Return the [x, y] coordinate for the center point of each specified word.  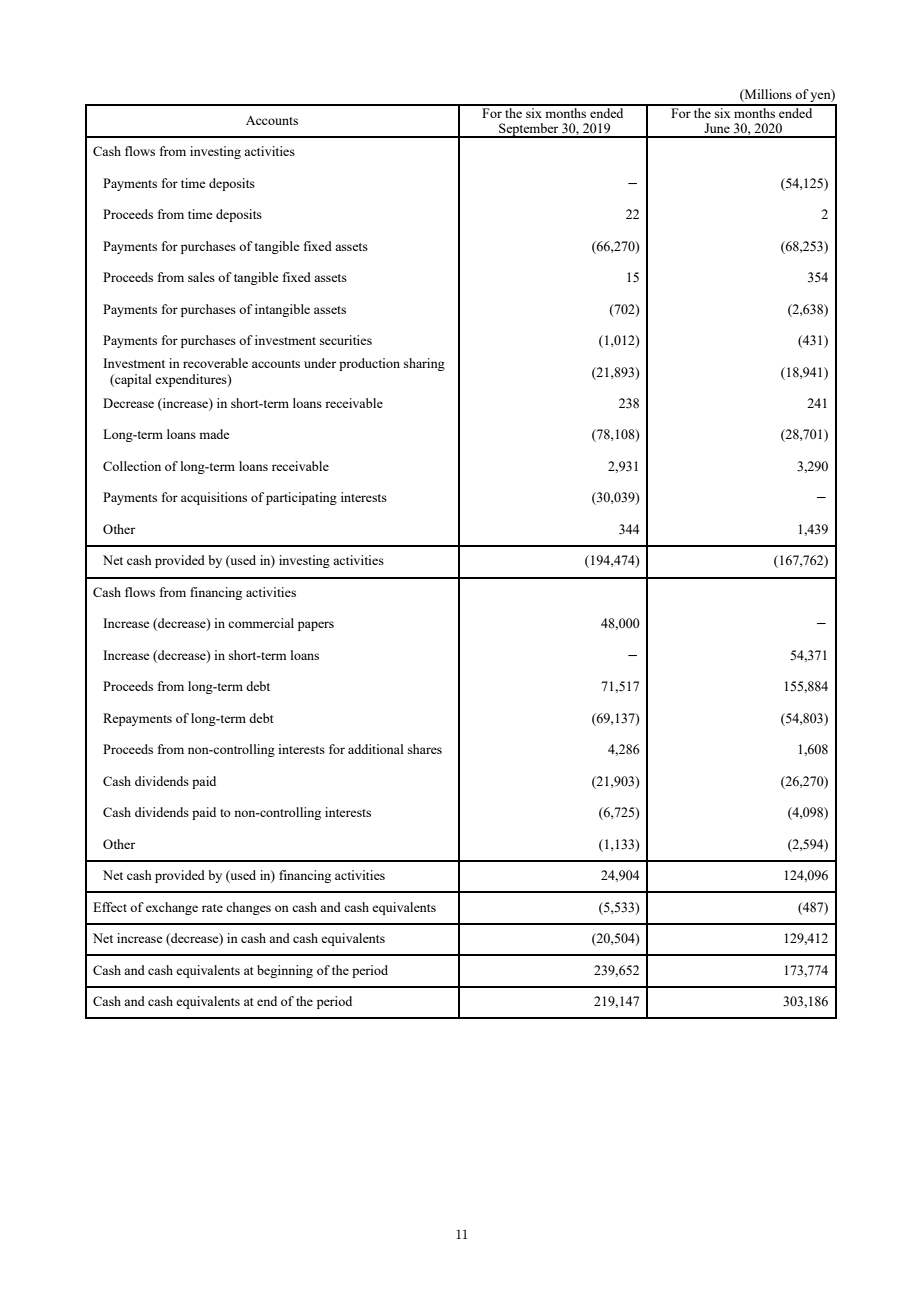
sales [201, 277]
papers [316, 626]
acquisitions [214, 498]
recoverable [215, 363]
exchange [172, 908]
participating [301, 498]
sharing [424, 364]
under [320, 363]
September [529, 130]
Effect [110, 907]
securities [346, 340]
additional [376, 749]
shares [425, 749]
